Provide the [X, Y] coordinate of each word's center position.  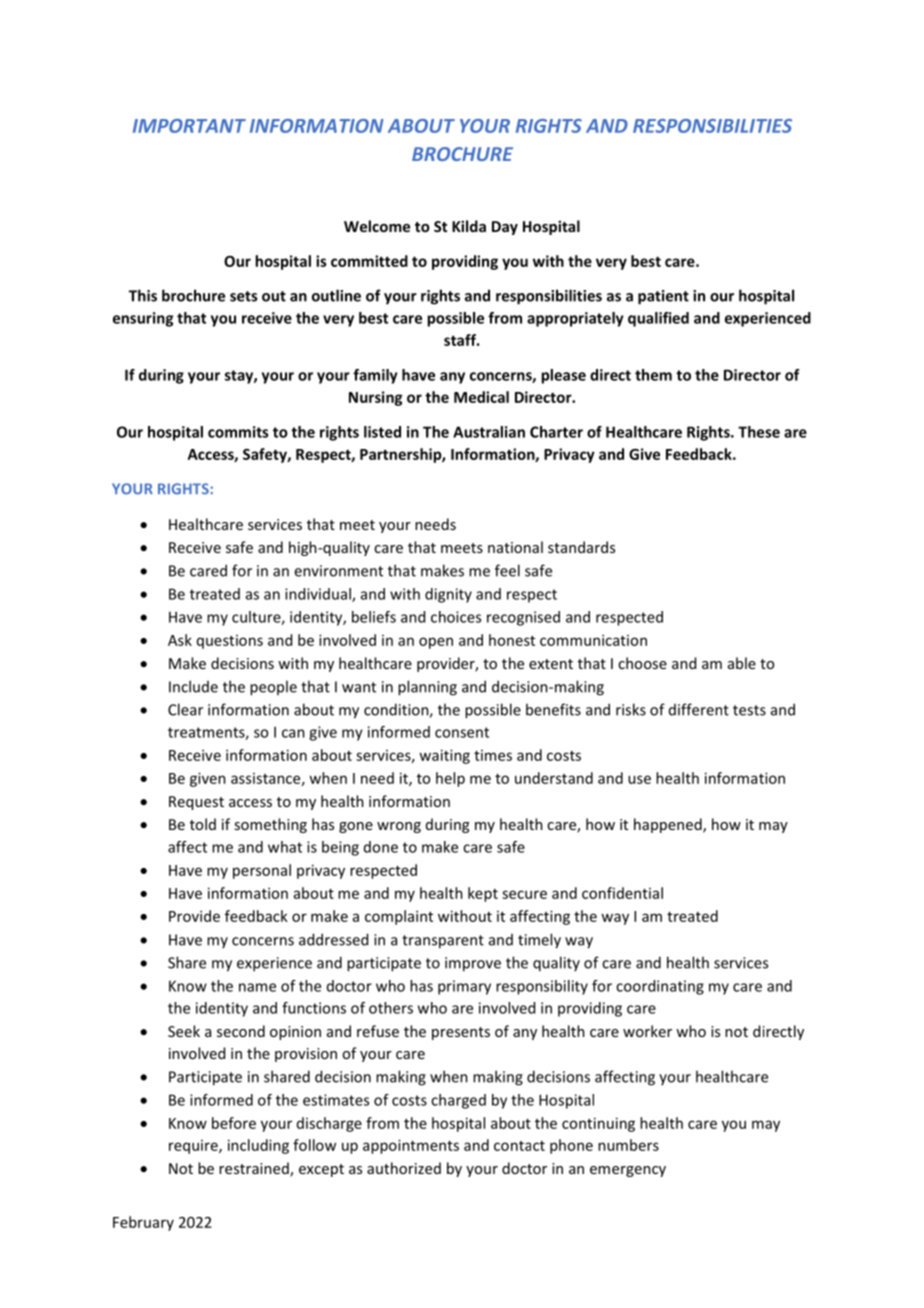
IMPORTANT [189, 126]
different [699, 709]
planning [427, 688]
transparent [443, 942]
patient [663, 297]
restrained [255, 1169]
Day [505, 228]
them [653, 375]
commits [238, 432]
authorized [404, 1168]
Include [193, 686]
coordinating [660, 987]
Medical [481, 397]
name [257, 987]
